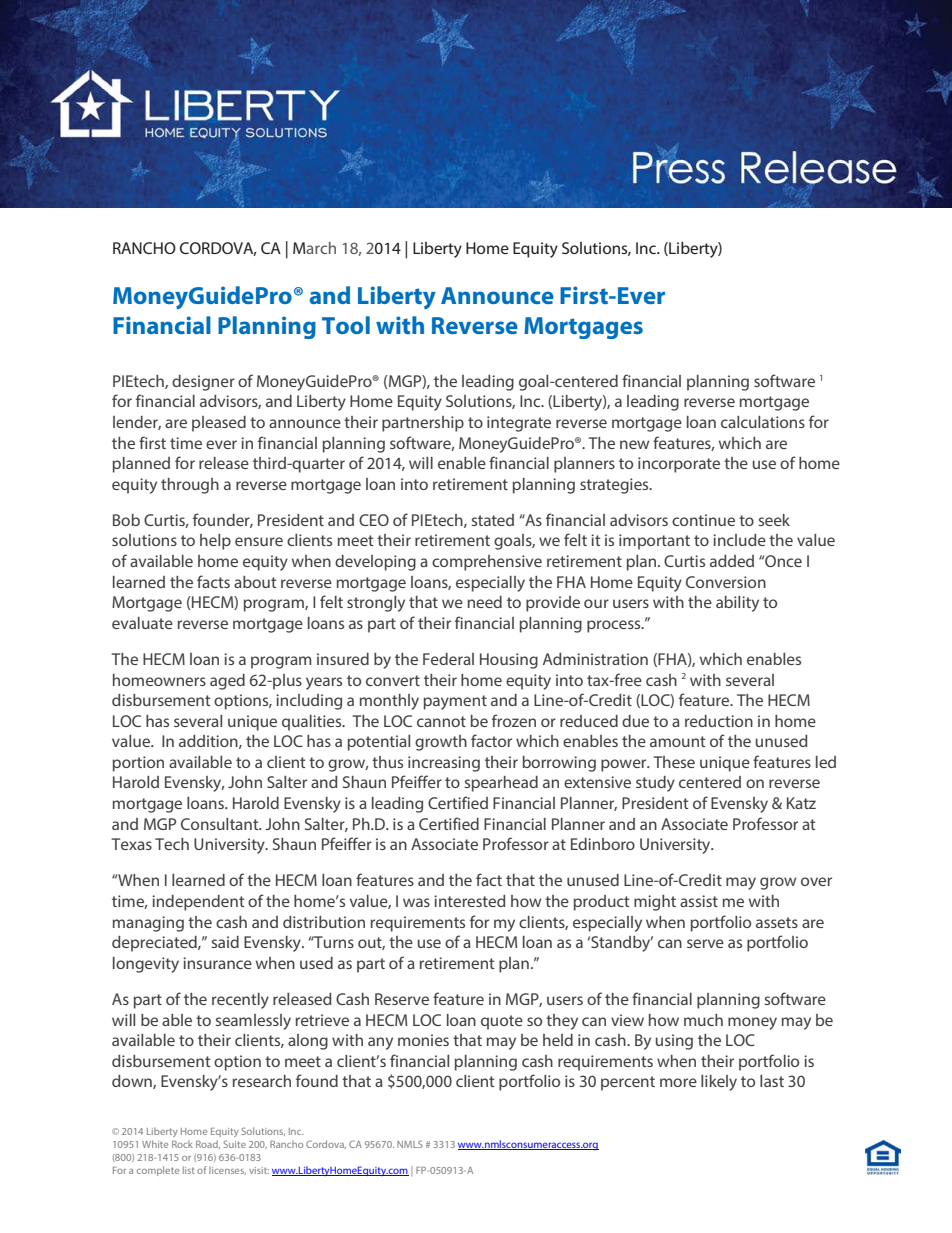 This screenshot has height=1233, width=952. What do you see at coordinates (234, 1144) in the screenshot?
I see `Suite` at bounding box center [234, 1144].
